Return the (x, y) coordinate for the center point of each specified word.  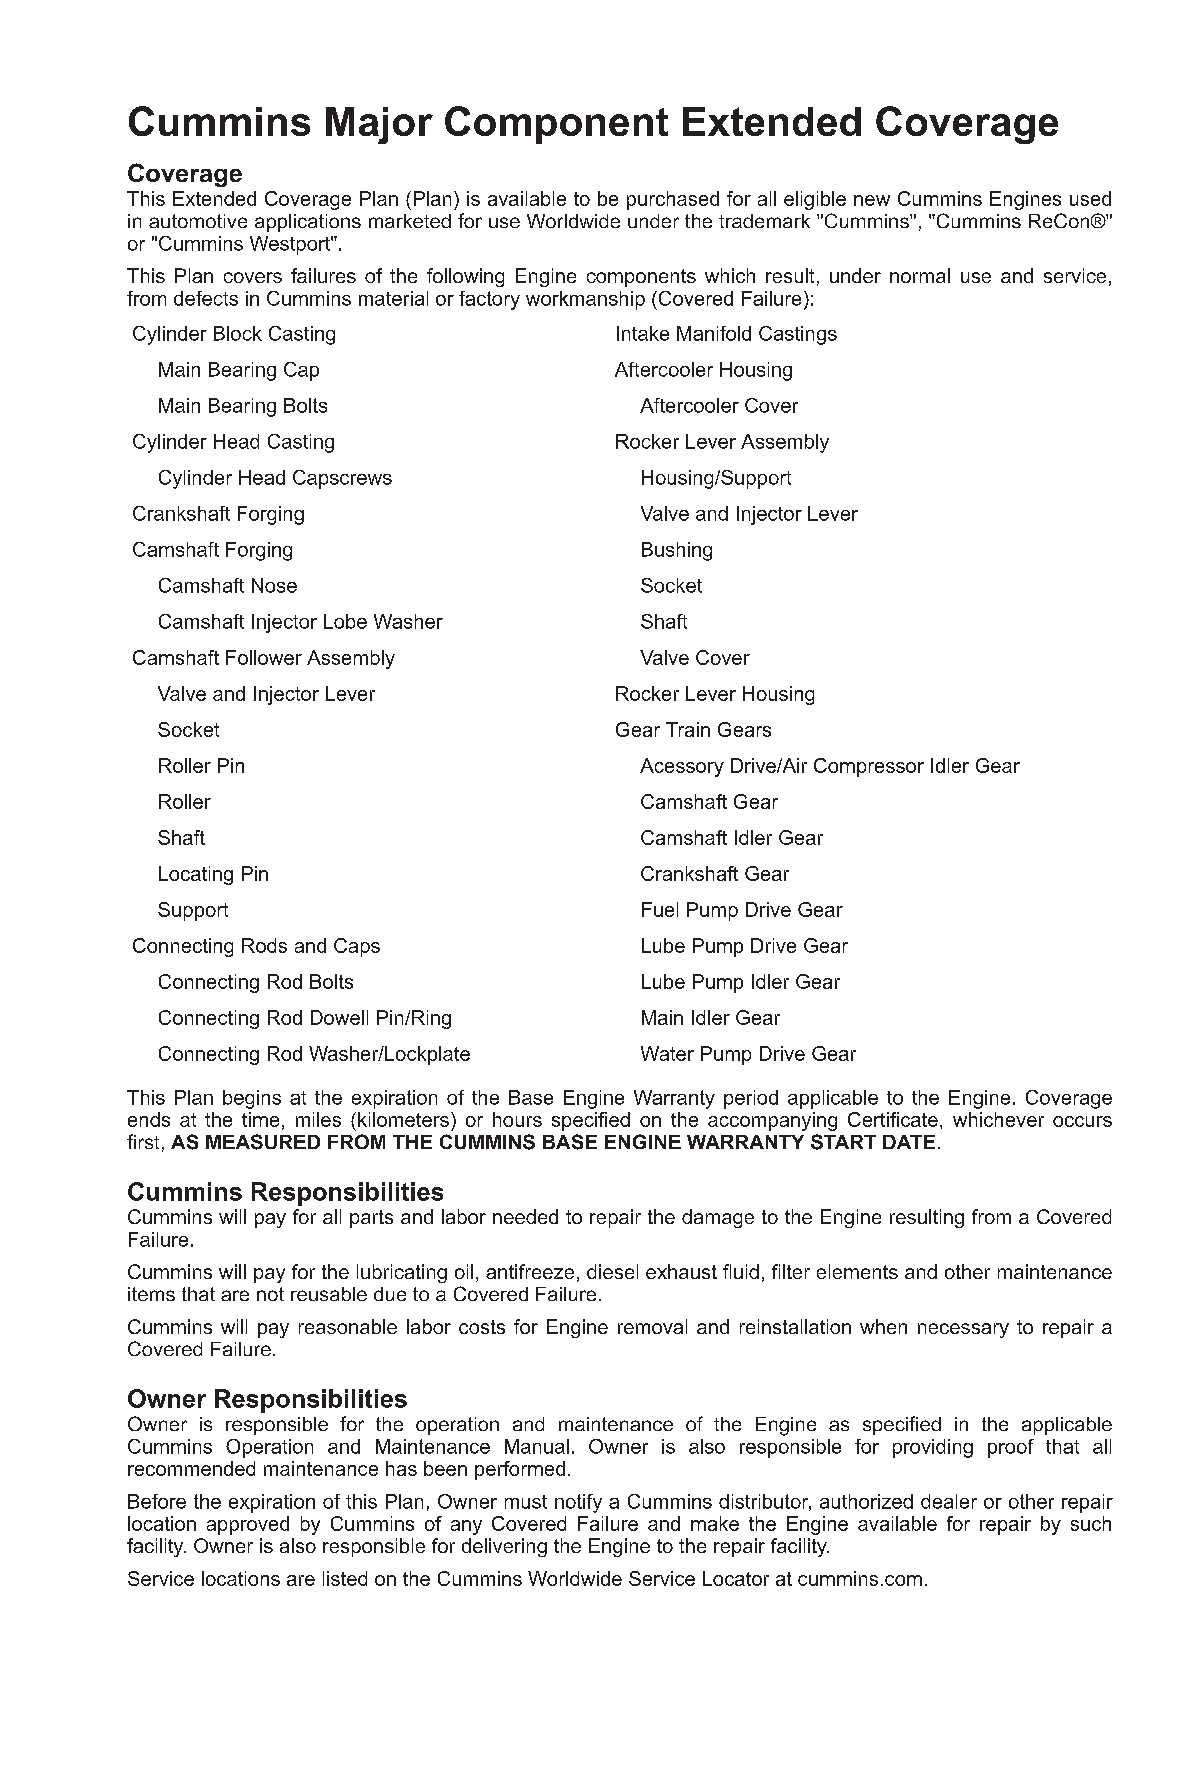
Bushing (677, 551)
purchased (673, 200)
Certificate (893, 1119)
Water (667, 1053)
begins (252, 1099)
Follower (264, 657)
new (872, 200)
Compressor (869, 767)
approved (248, 1525)
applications (308, 223)
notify (578, 1503)
